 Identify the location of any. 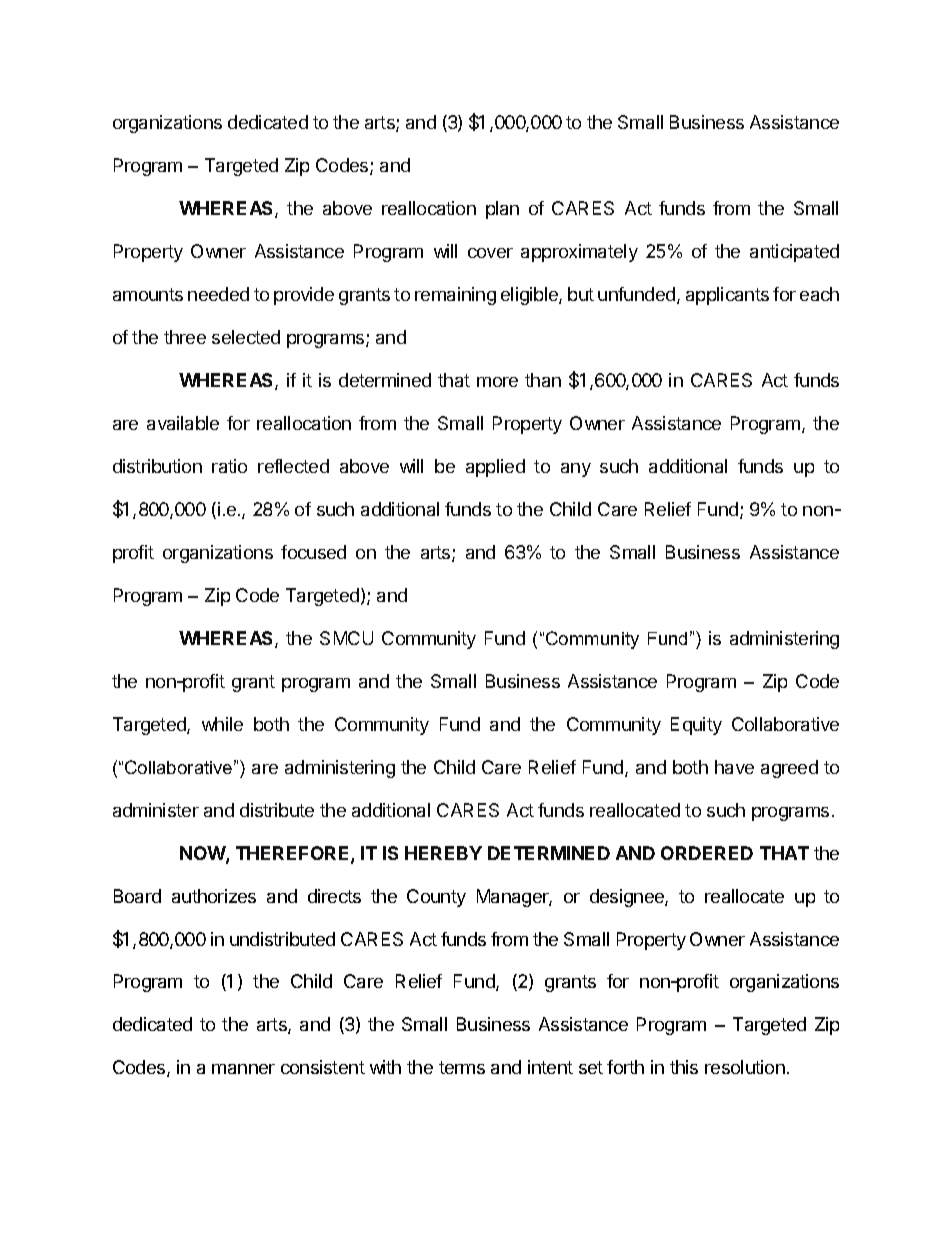
(576, 470).
